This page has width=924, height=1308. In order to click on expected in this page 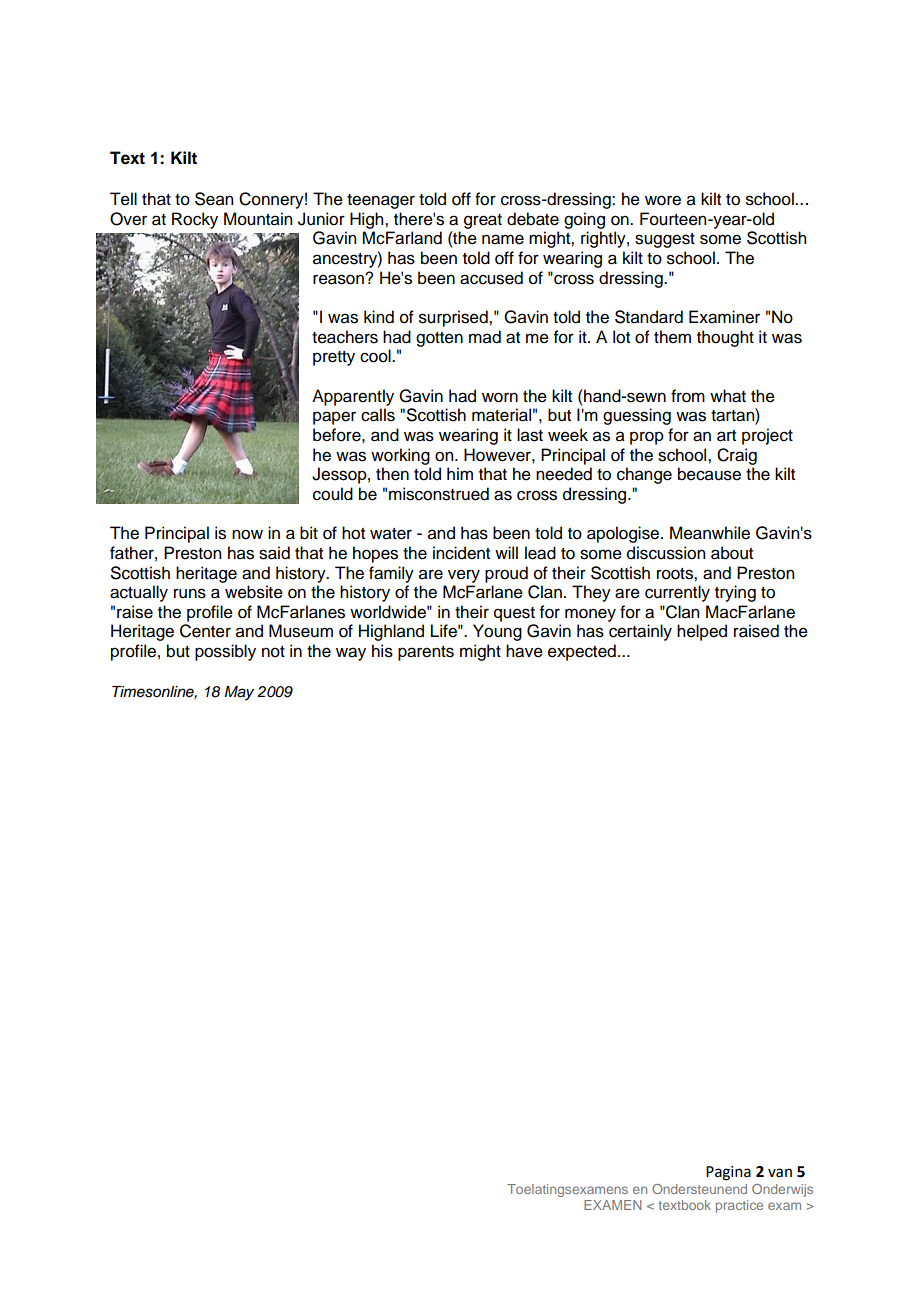, I will do `click(582, 652)`.
